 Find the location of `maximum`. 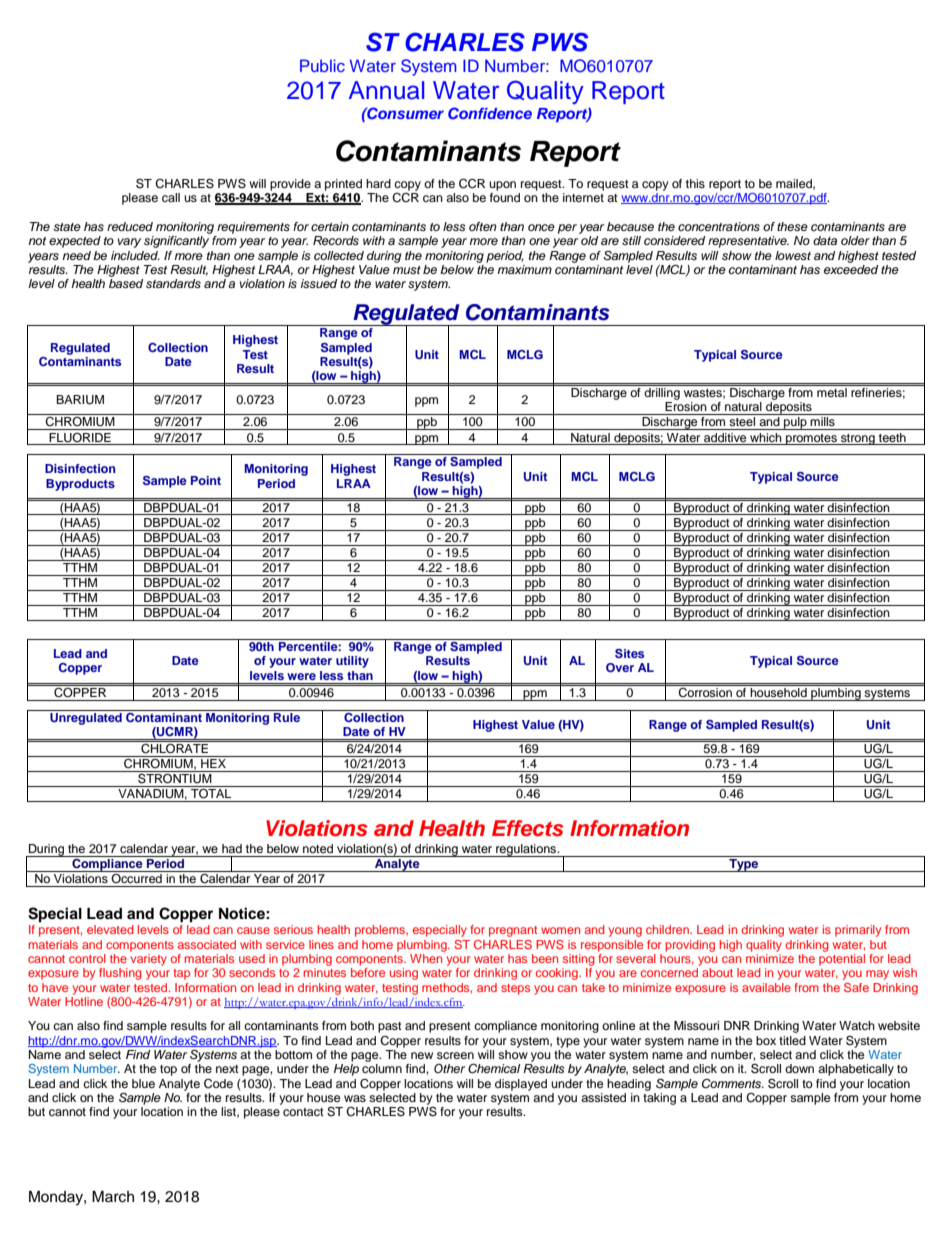

maximum is located at coordinates (524, 269).
